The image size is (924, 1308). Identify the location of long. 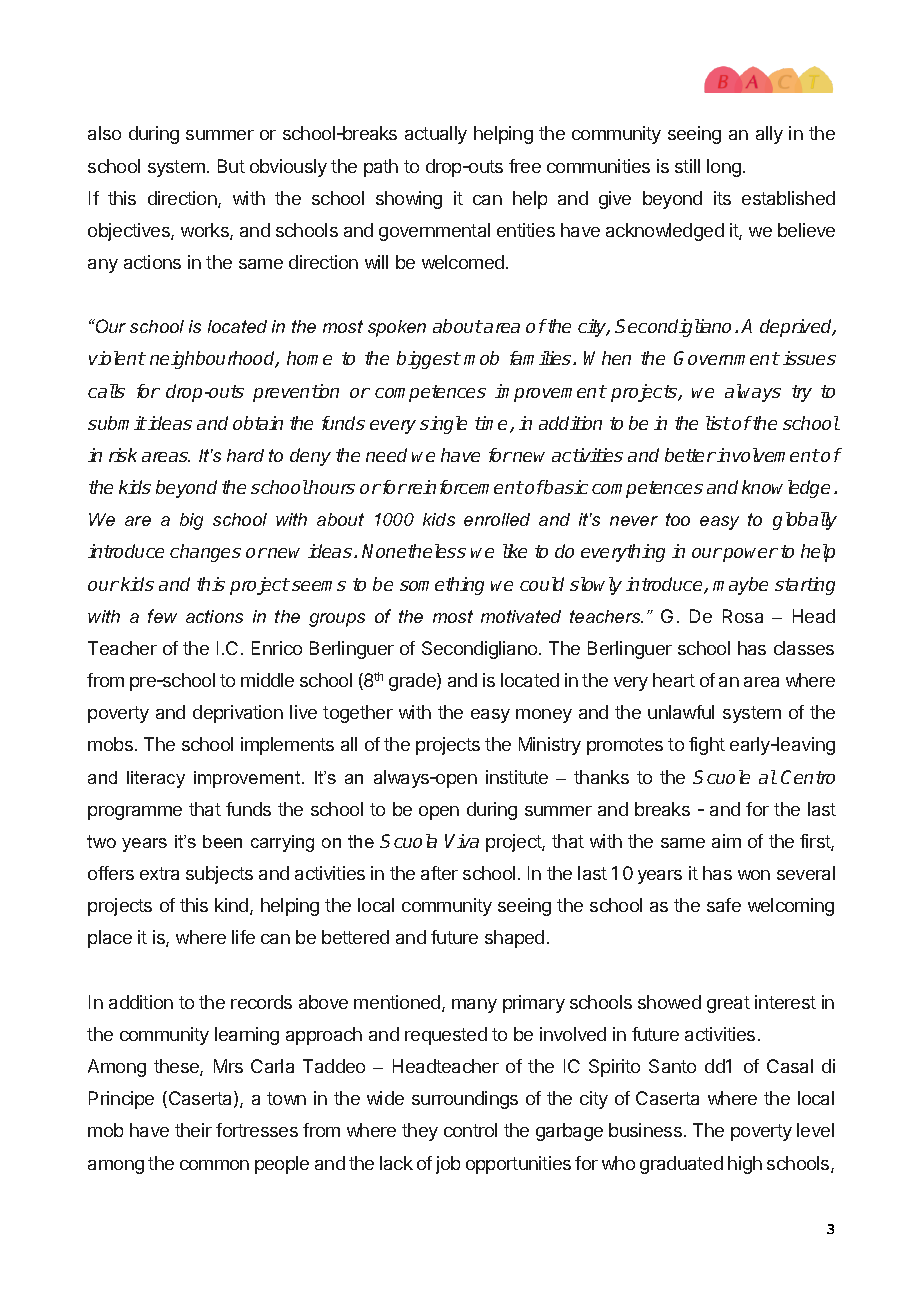
(724, 168).
